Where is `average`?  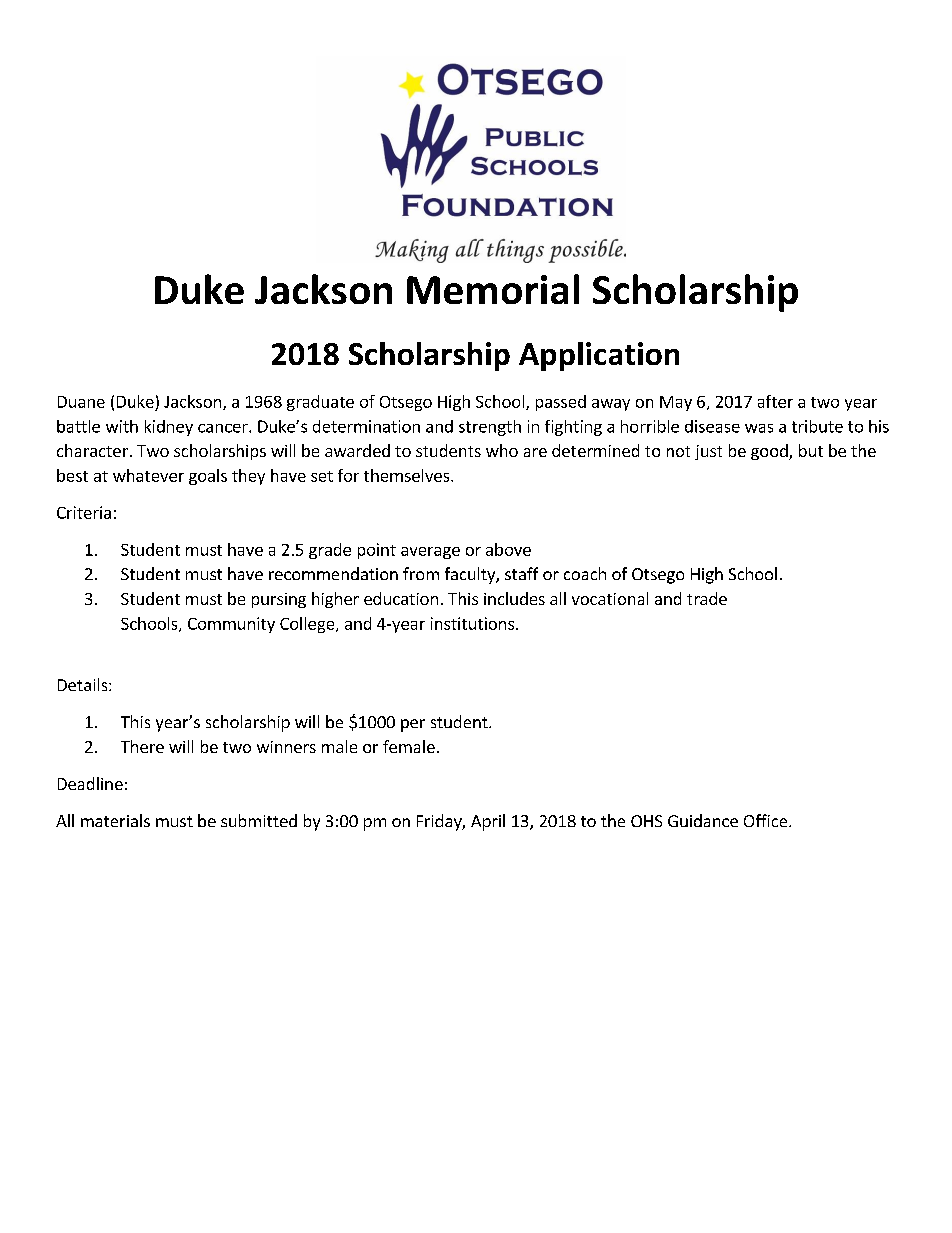 average is located at coordinates (430, 553).
